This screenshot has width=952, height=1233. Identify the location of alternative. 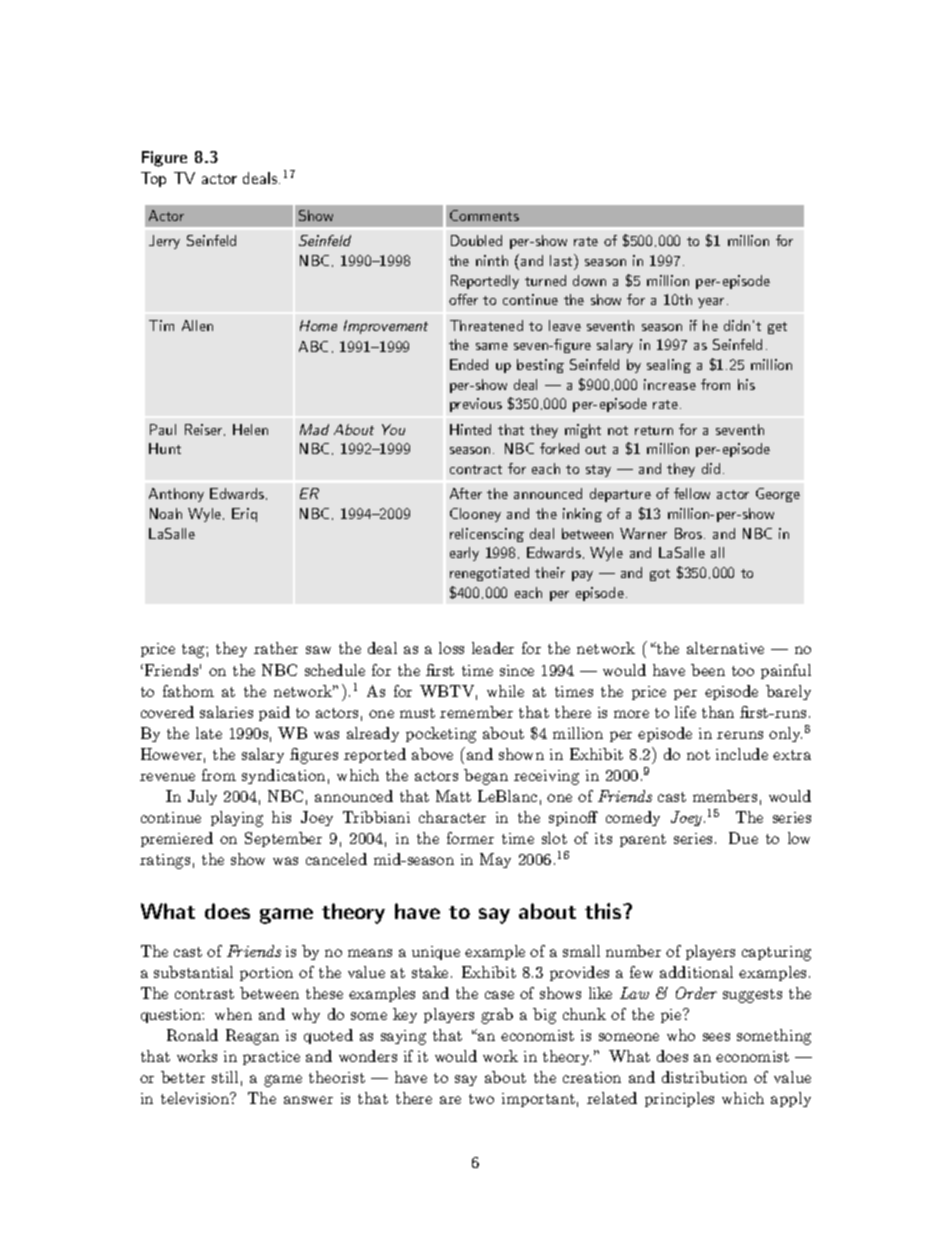
(725, 648).
